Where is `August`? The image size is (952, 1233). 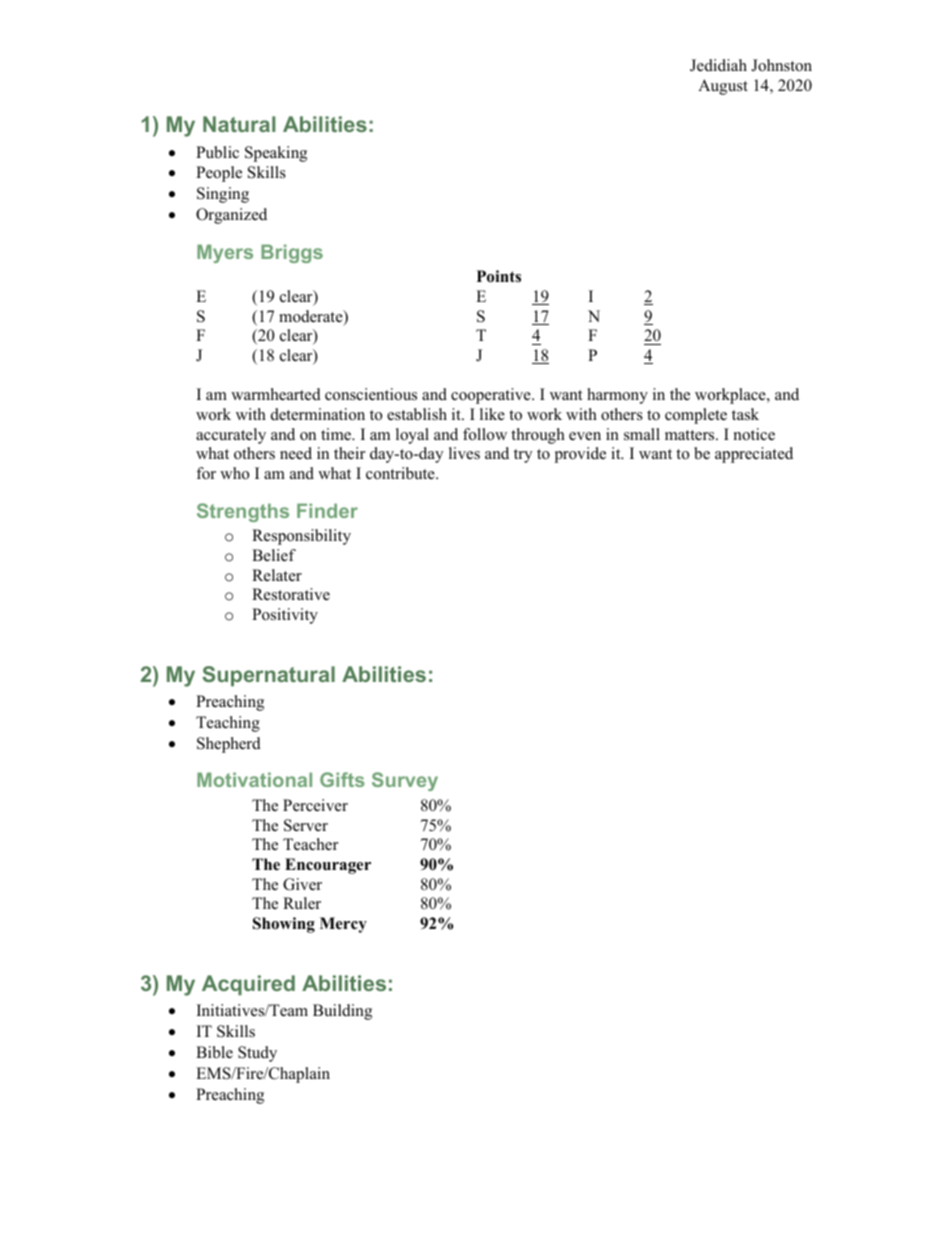
August is located at coordinates (723, 87).
